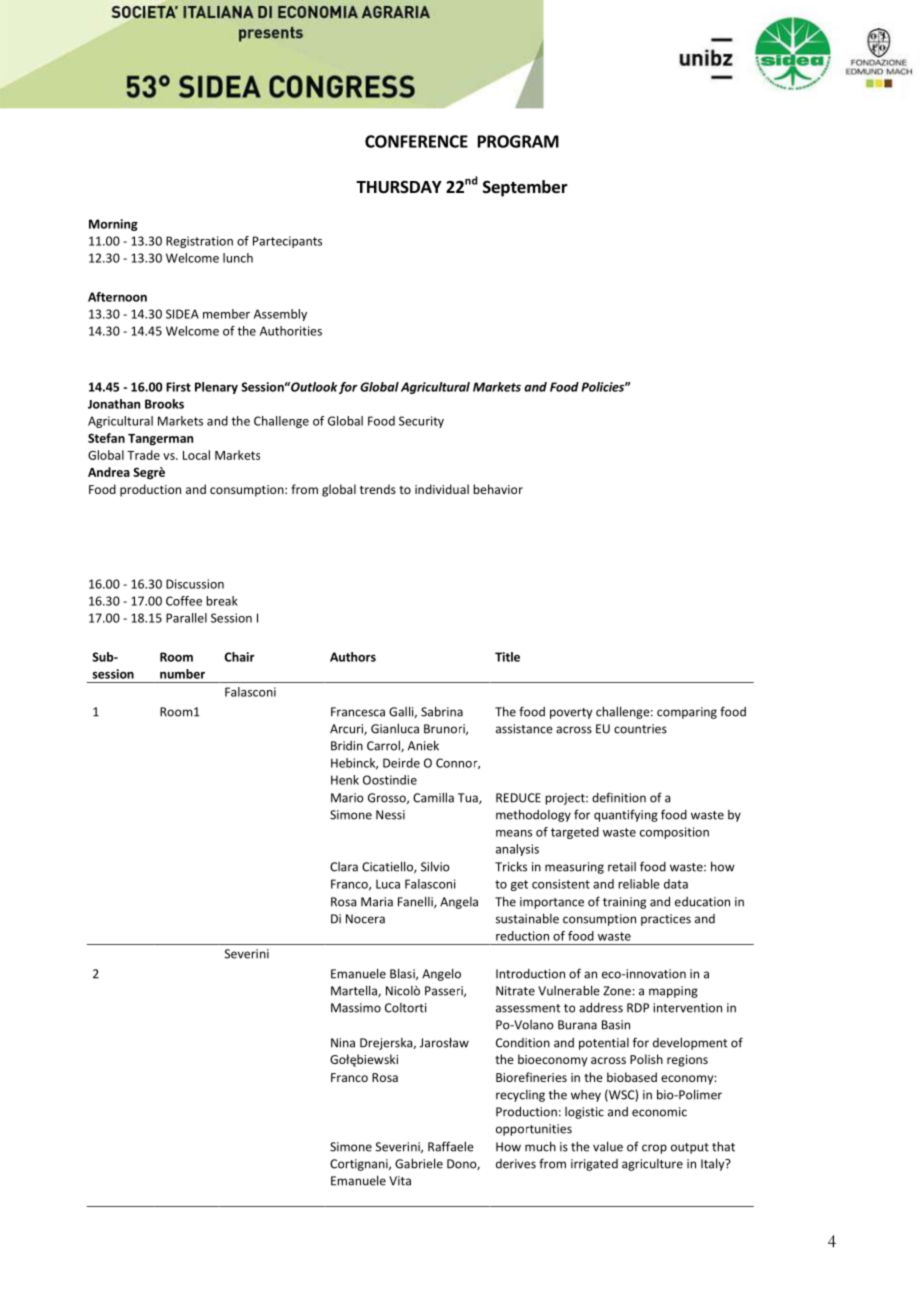  What do you see at coordinates (399, 187) in the screenshot?
I see `THURSDAY` at bounding box center [399, 187].
